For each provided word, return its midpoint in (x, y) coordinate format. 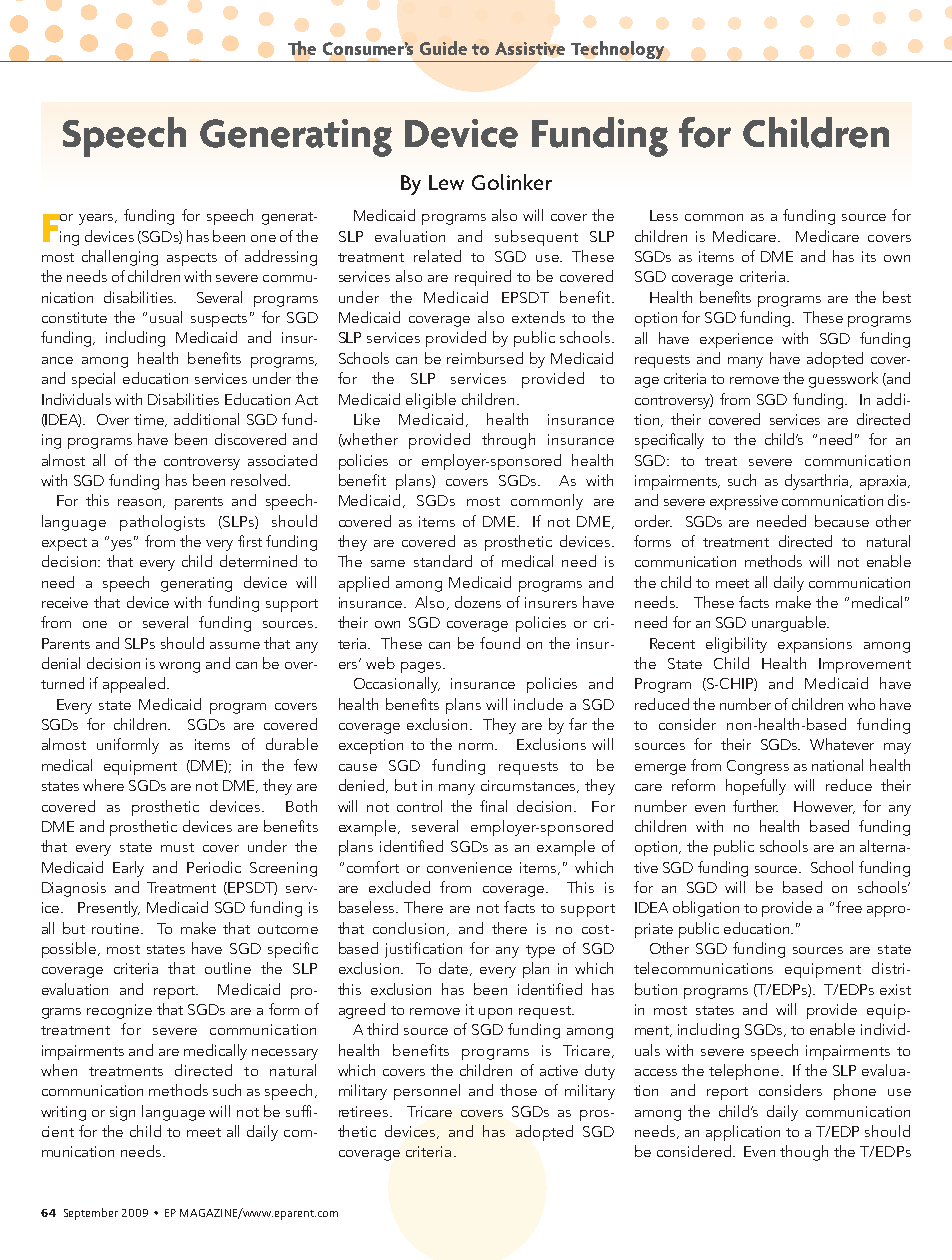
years (97, 219)
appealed (135, 685)
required (483, 278)
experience (736, 340)
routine (117, 928)
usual (166, 317)
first (250, 541)
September (91, 1214)
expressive (744, 502)
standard (443, 561)
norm (478, 746)
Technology (618, 51)
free (849, 907)
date (455, 969)
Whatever (842, 744)
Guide (443, 48)
